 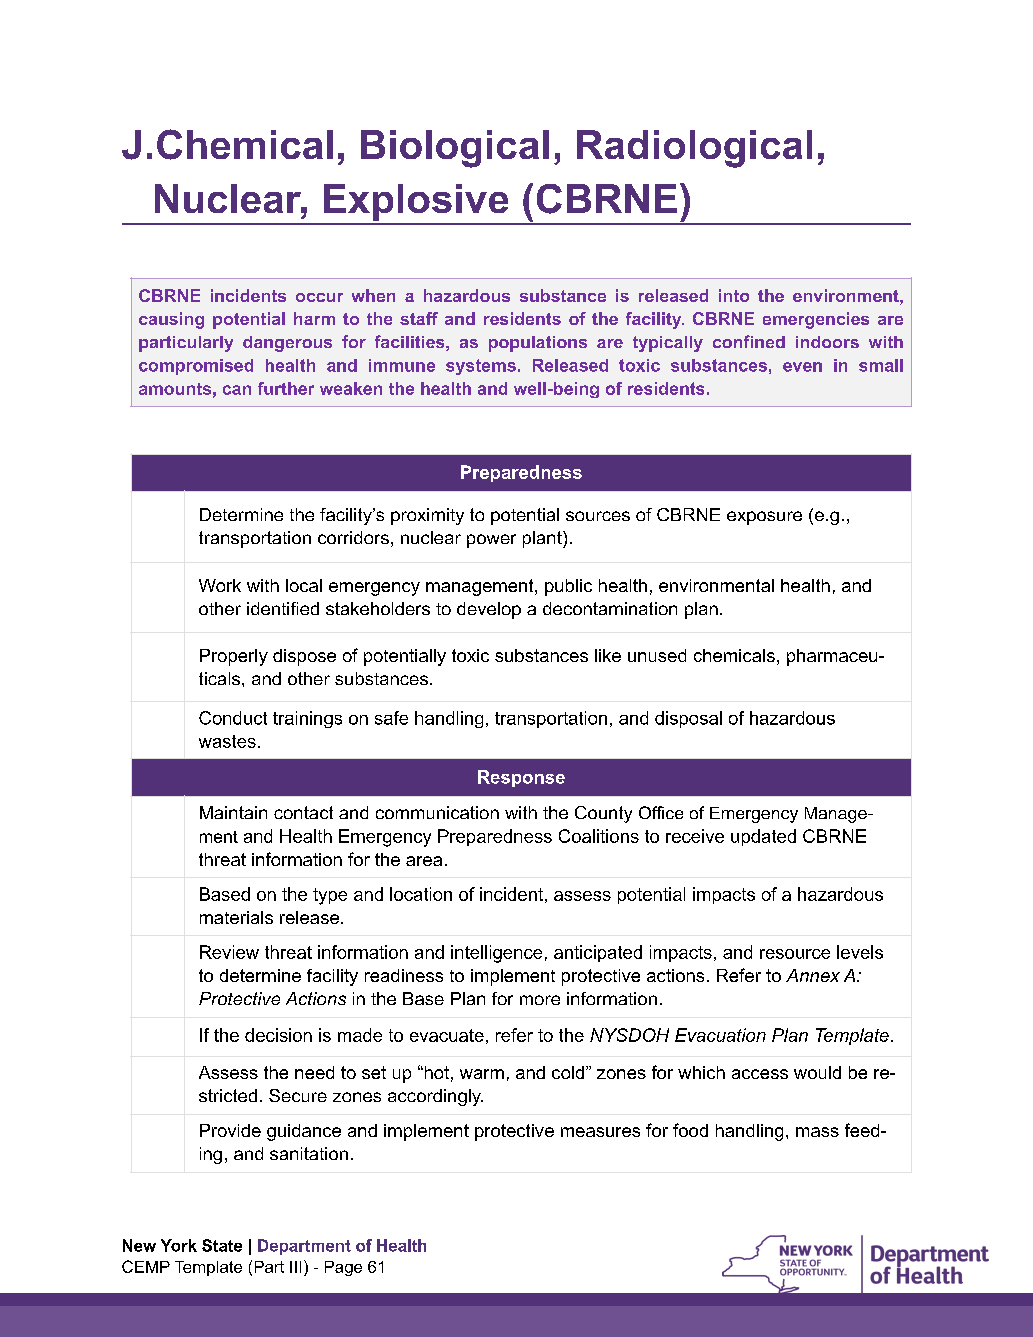 I want to click on Biological, so click(x=455, y=149).
